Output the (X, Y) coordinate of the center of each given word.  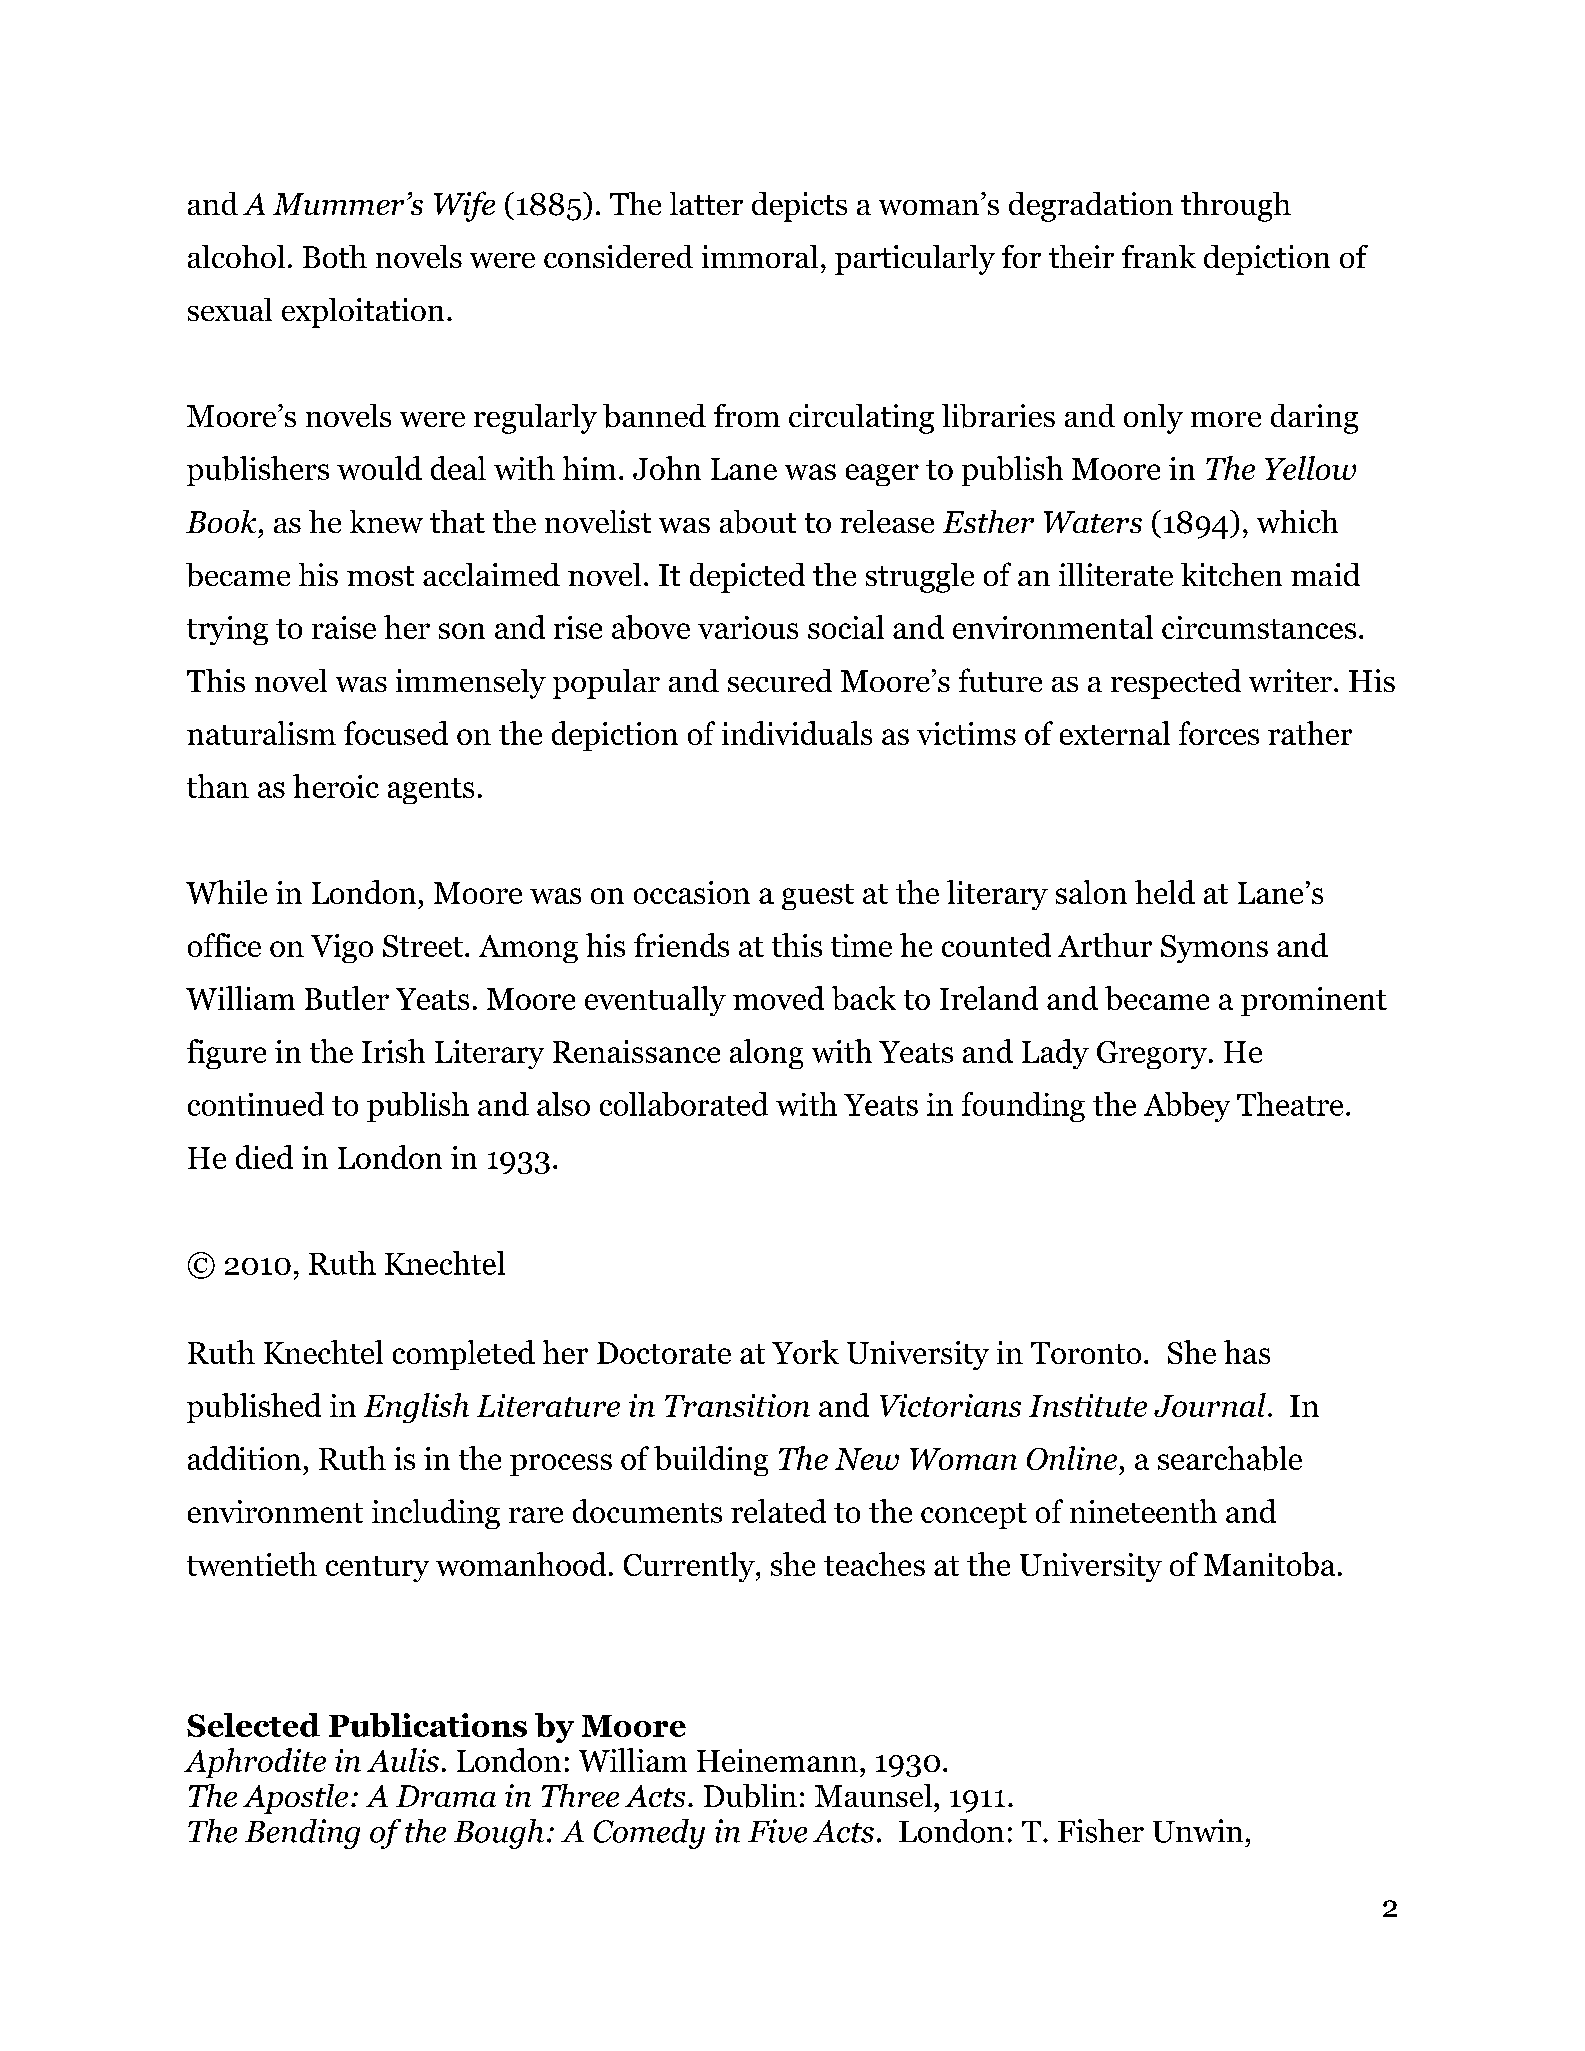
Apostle (295, 1799)
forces (1219, 733)
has (1247, 1352)
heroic (336, 786)
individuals (797, 733)
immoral (760, 256)
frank (1159, 256)
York (805, 1352)
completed (464, 1355)
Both (335, 256)
